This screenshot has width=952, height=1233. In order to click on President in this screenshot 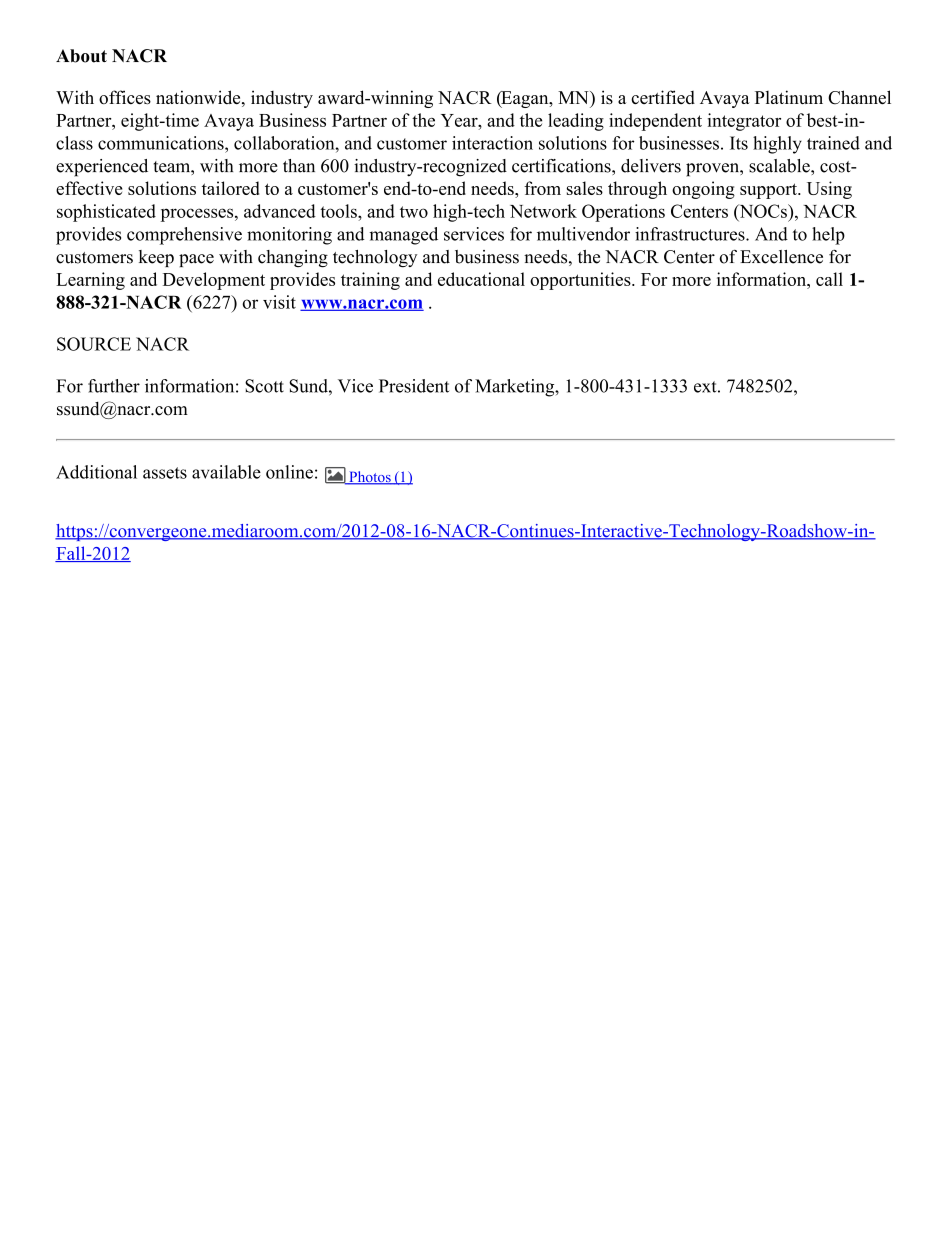, I will do `click(414, 386)`.
